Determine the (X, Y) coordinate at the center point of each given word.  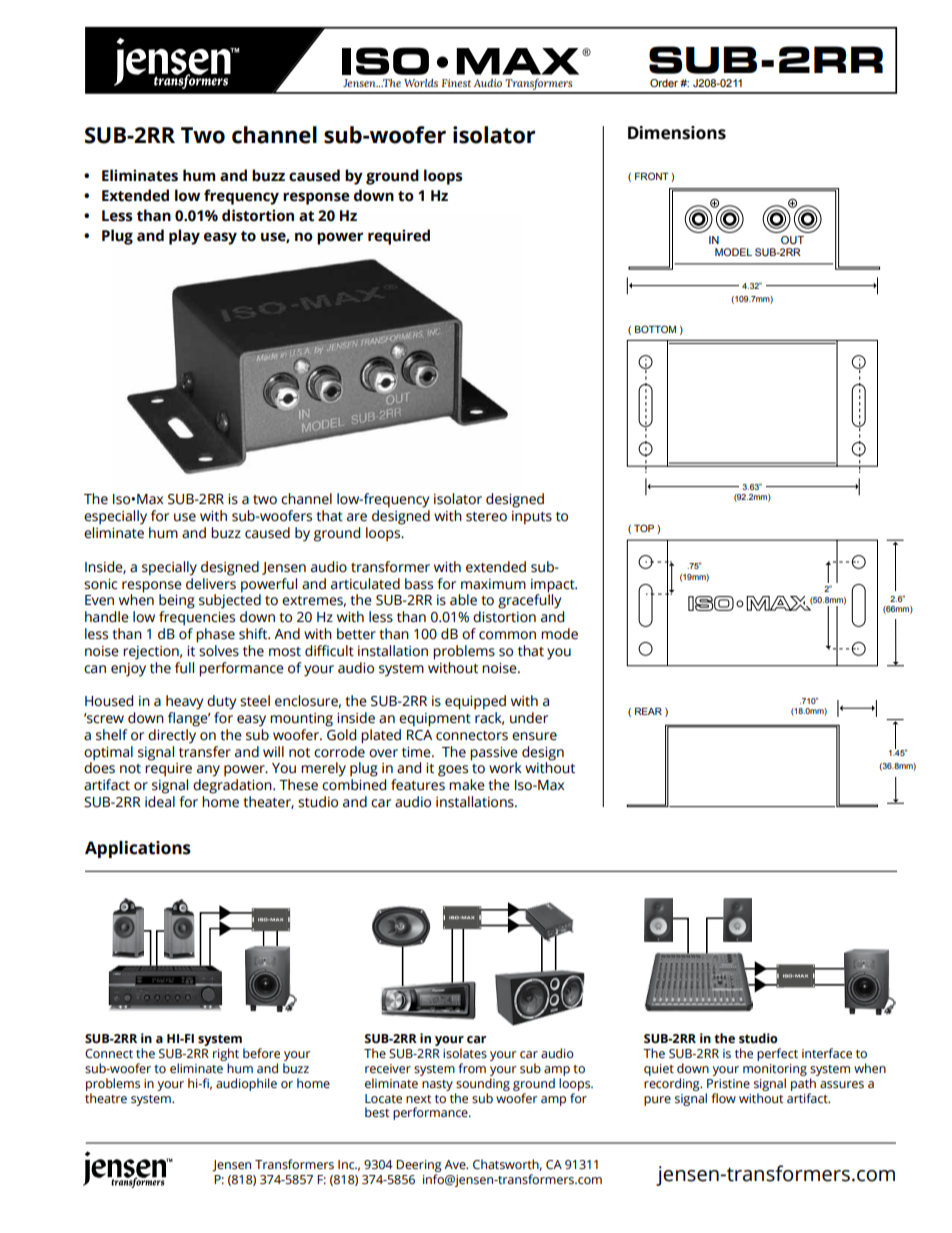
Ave (456, 1164)
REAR (648, 711)
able (463, 600)
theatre (106, 1097)
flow (723, 1098)
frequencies (197, 618)
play (184, 237)
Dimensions (677, 133)
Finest (456, 83)
